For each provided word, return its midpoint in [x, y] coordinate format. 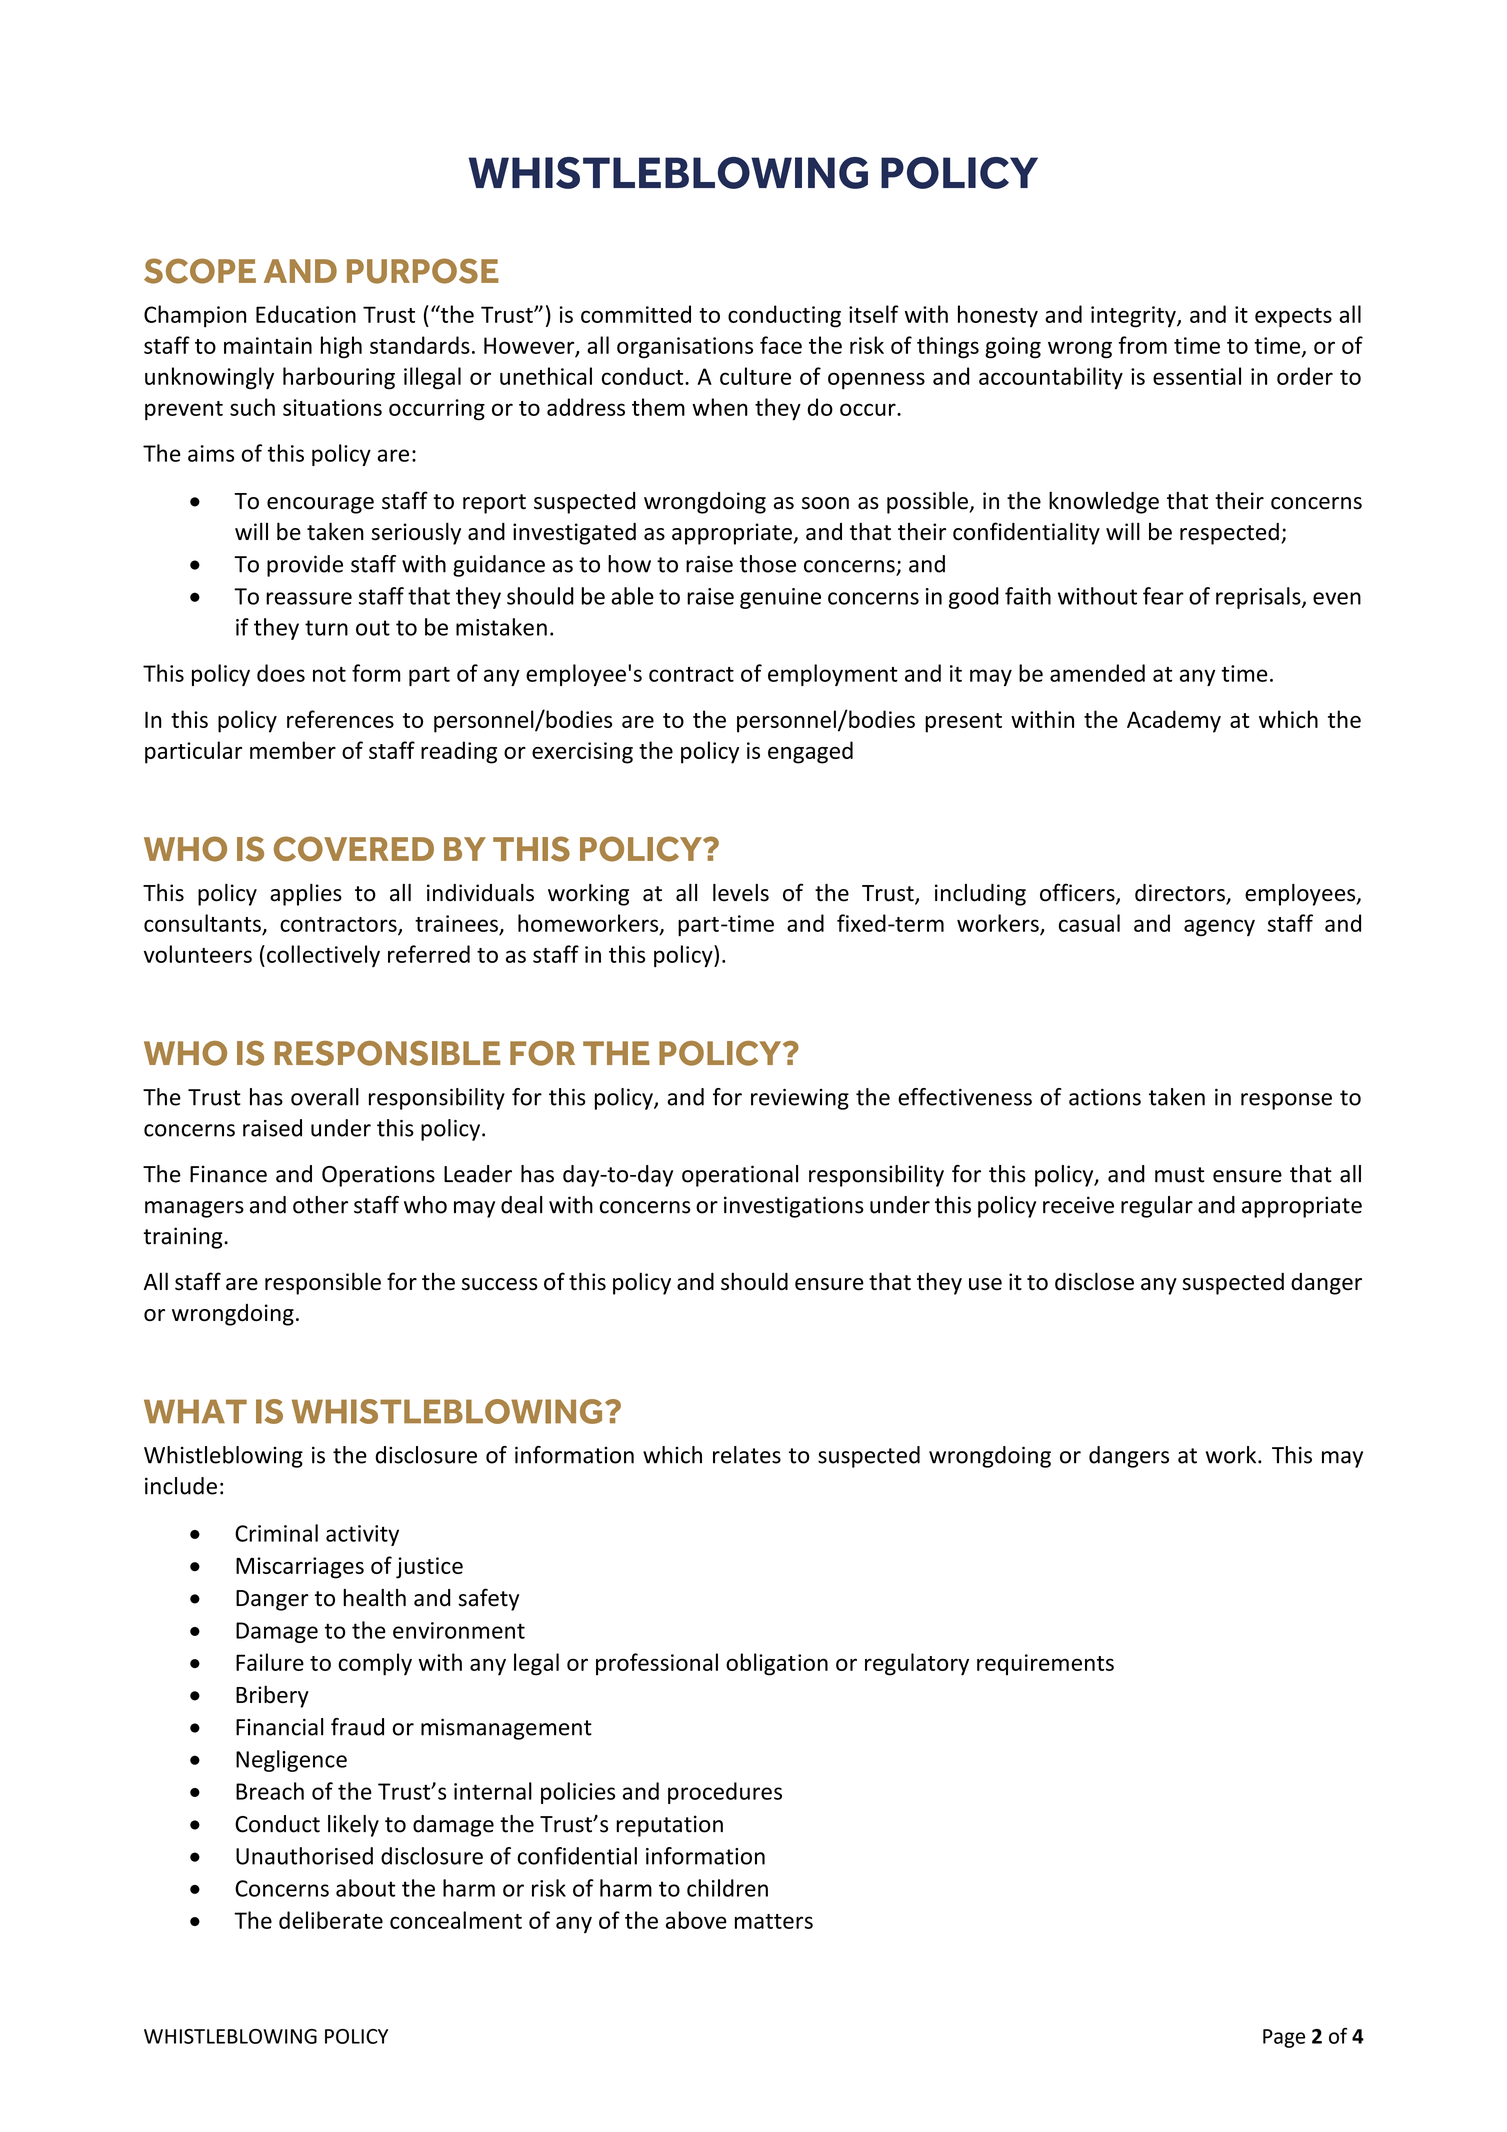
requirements [1045, 1665]
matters [774, 1921]
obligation [777, 1664]
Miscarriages [300, 1568]
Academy [1174, 721]
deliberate [331, 1920]
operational [740, 1176]
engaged [810, 752]
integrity [1134, 317]
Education [306, 314]
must [1179, 1175]
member [293, 750]
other [320, 1205]
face [781, 345]
